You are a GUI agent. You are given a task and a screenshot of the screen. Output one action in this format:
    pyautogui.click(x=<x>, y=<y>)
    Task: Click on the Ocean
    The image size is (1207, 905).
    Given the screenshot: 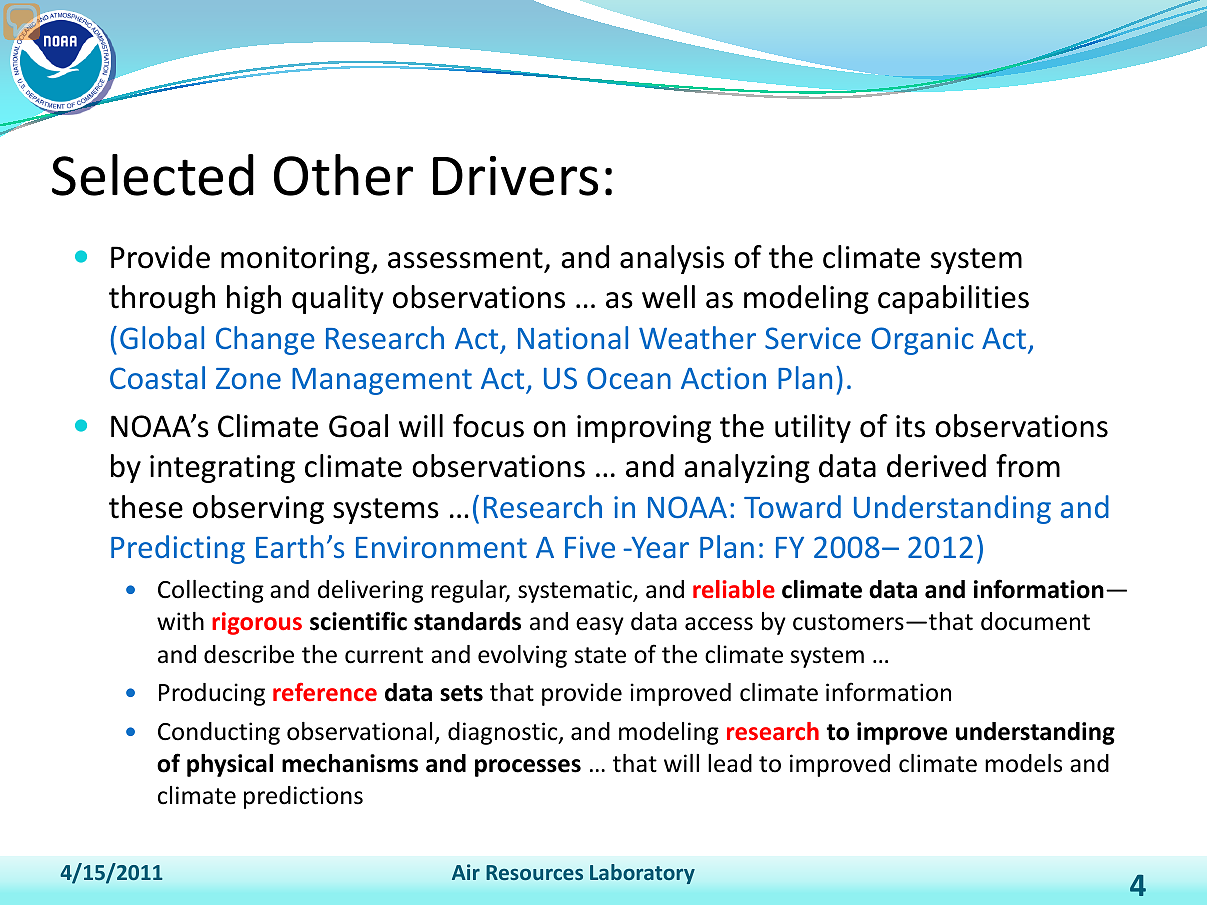 What is the action you would take?
    pyautogui.click(x=629, y=378)
